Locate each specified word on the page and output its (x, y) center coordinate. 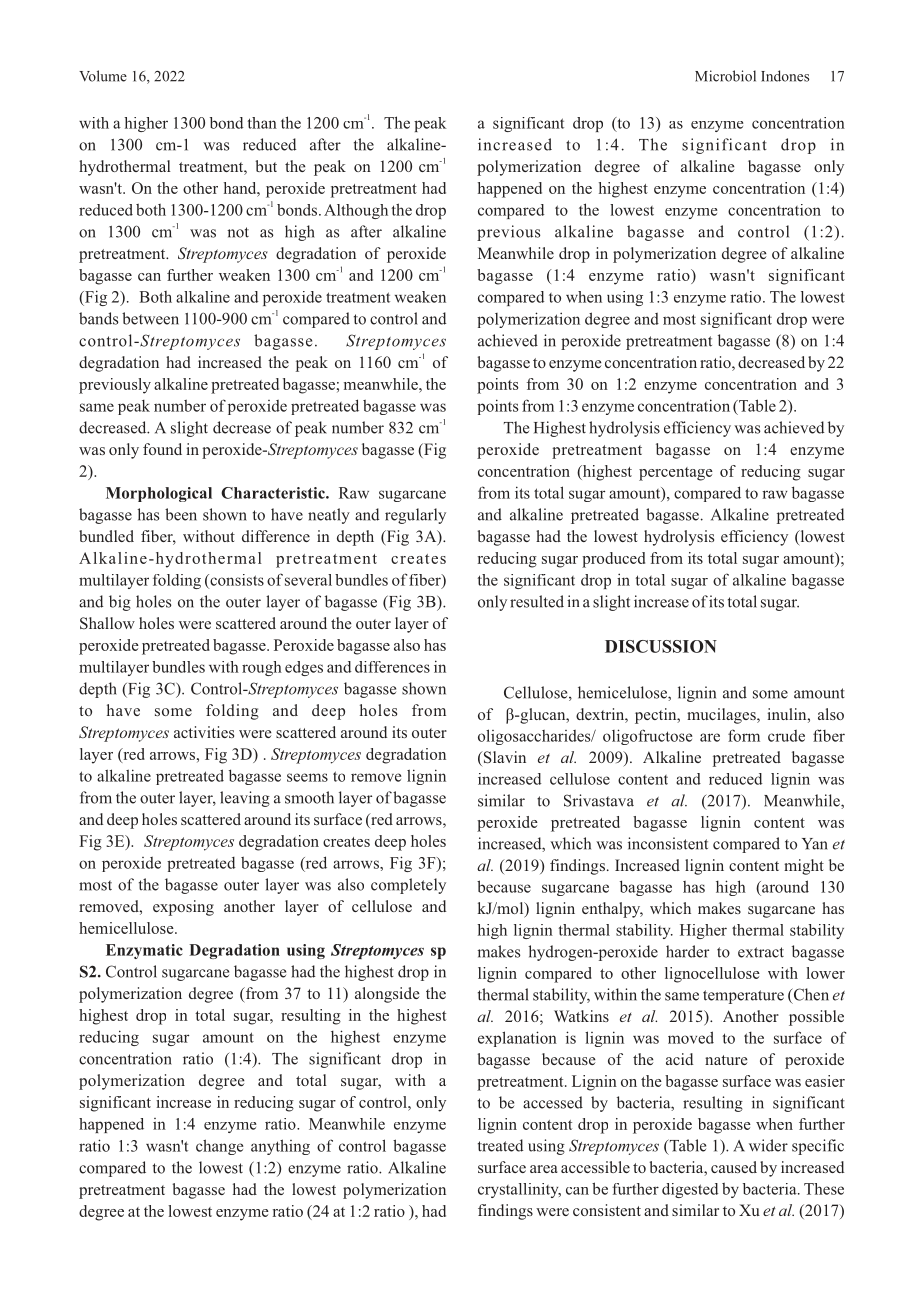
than (262, 123)
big (120, 603)
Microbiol (725, 76)
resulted (537, 601)
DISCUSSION (661, 646)
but (266, 166)
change (219, 1147)
